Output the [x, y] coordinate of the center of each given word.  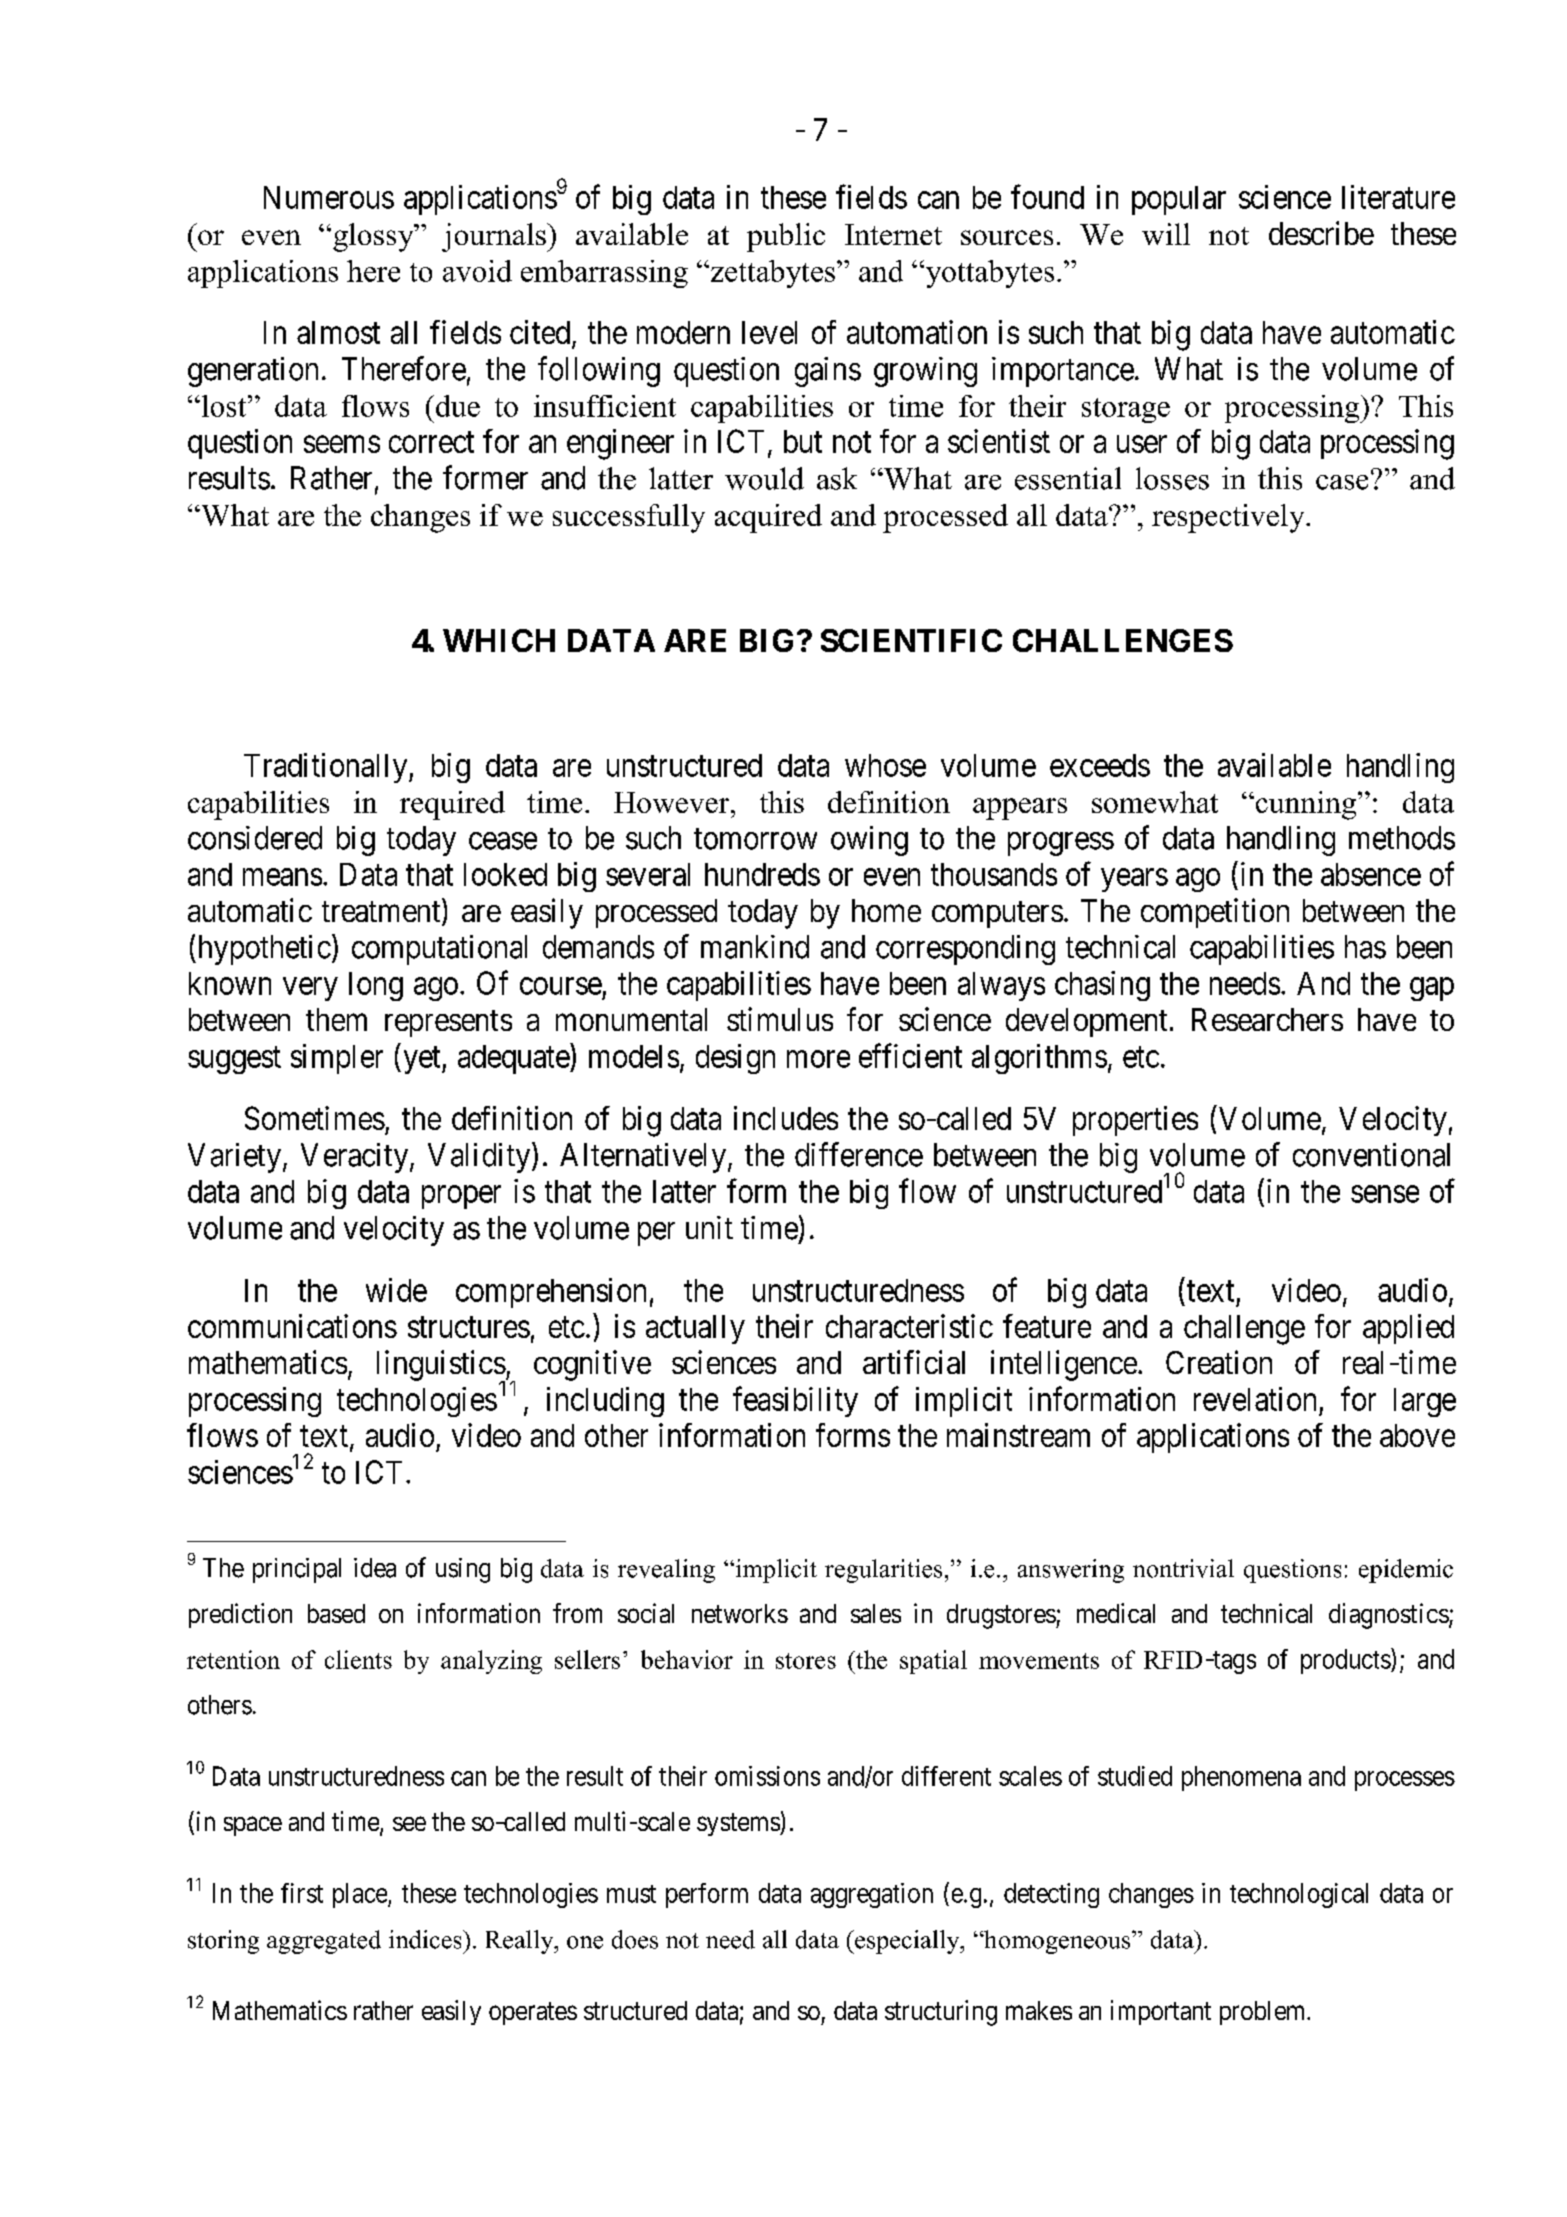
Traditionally [327, 768]
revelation [1255, 1399]
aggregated [324, 1942]
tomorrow [755, 839]
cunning [1306, 805]
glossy [374, 237]
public [786, 237]
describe [1321, 233]
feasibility [795, 1401]
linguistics [441, 1366]
